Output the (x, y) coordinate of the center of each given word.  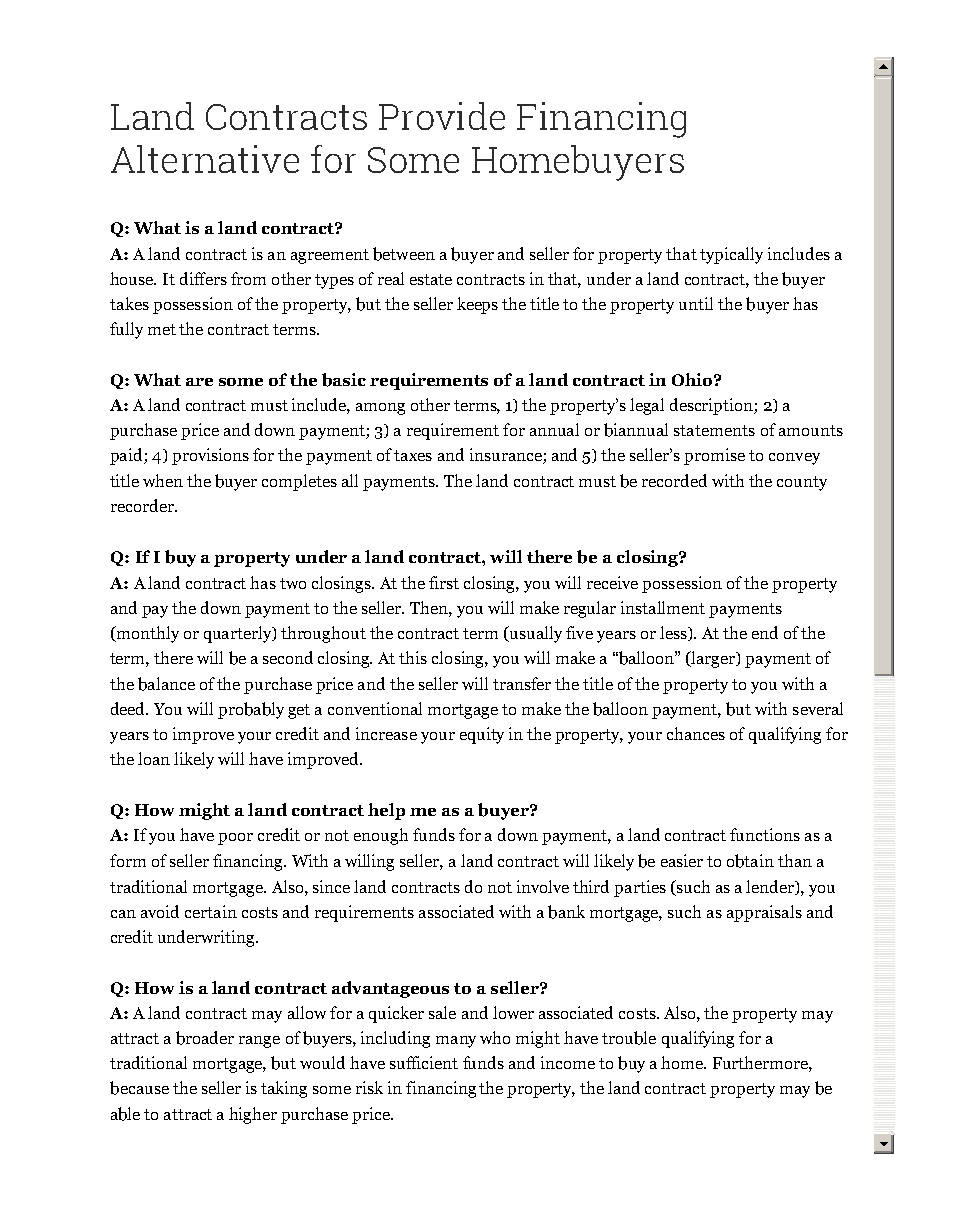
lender (771, 887)
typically (731, 255)
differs (203, 278)
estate (431, 279)
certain (211, 911)
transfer (522, 683)
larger (713, 659)
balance (166, 684)
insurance (507, 456)
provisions (210, 456)
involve (543, 886)
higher (253, 1115)
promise (714, 456)
